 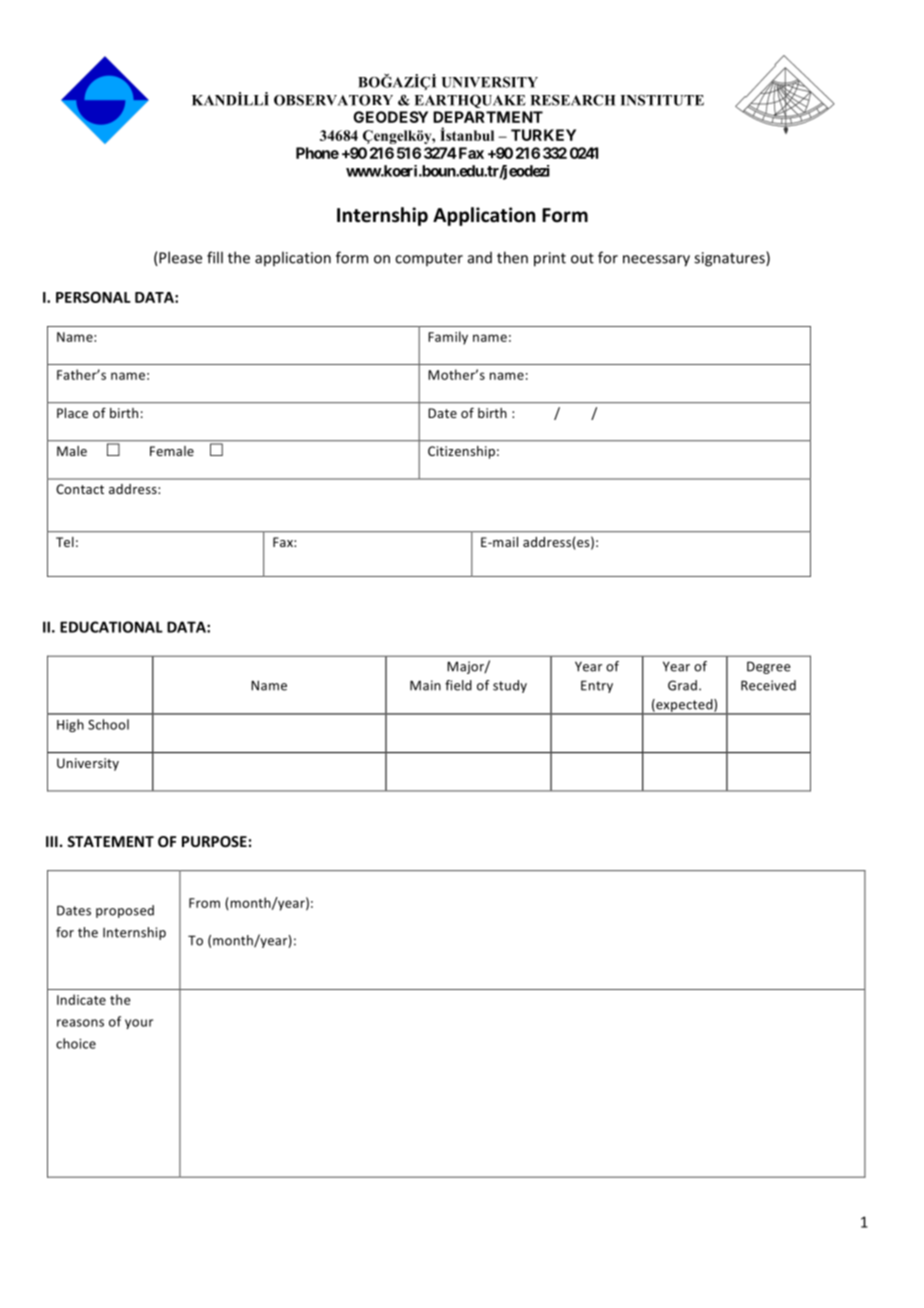 What do you see at coordinates (93, 297) in the screenshot?
I see `PERSONAL` at bounding box center [93, 297].
